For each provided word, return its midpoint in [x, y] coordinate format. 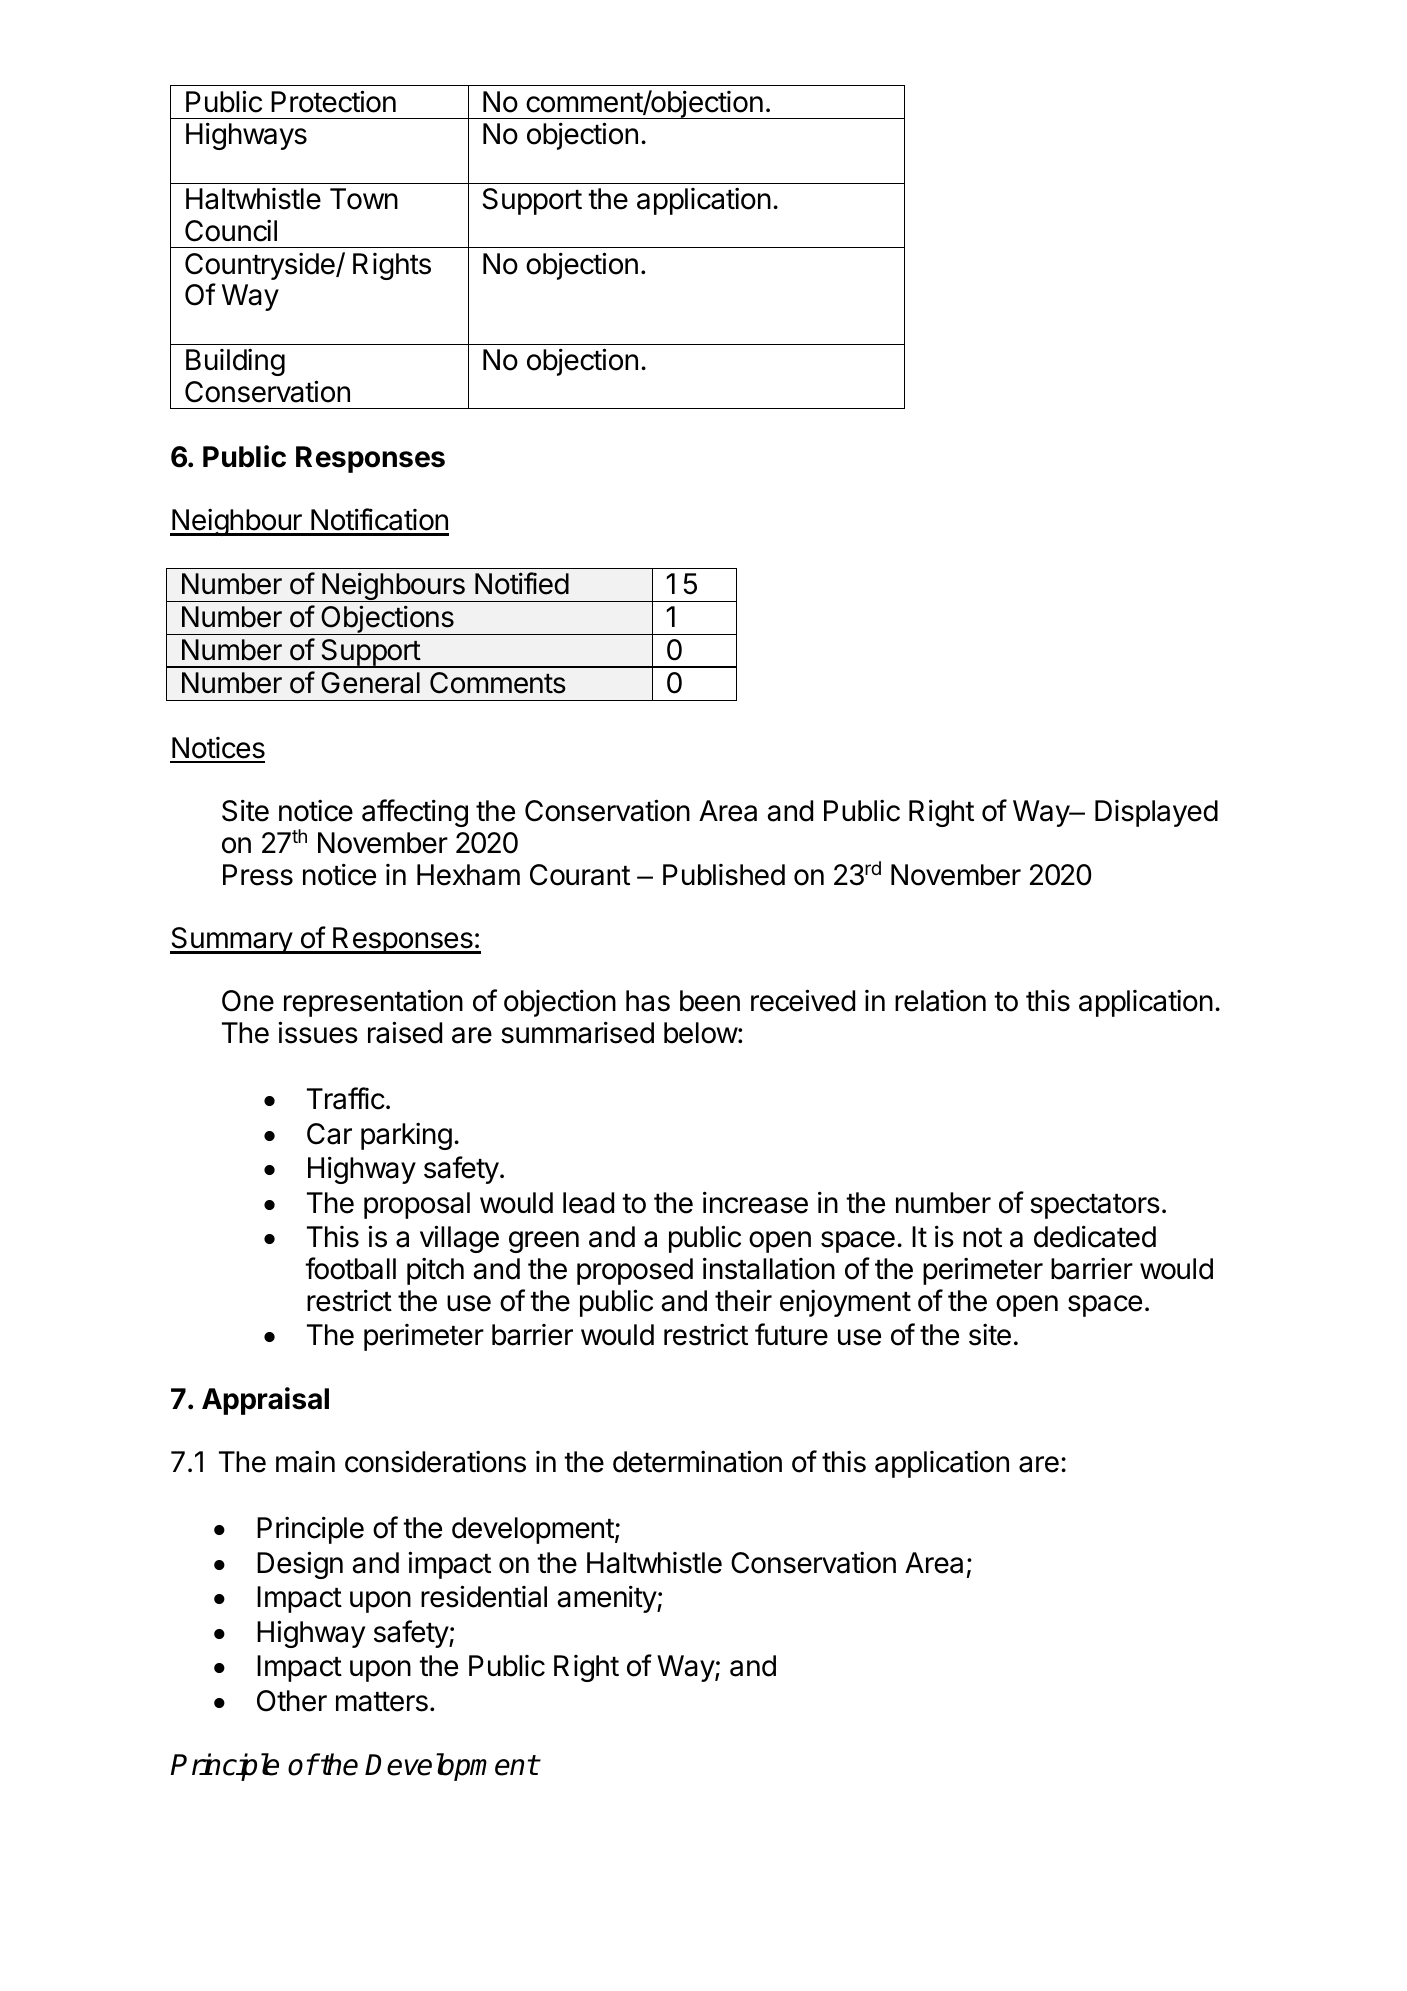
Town [364, 199]
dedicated [1095, 1236]
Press [258, 875]
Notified [522, 583]
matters [382, 1702]
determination [697, 1461]
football [350, 1268]
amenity [607, 1599]
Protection [333, 101]
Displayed [1156, 813]
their [743, 1300]
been [710, 1001]
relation [940, 1001]
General [370, 683]
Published [724, 875]
